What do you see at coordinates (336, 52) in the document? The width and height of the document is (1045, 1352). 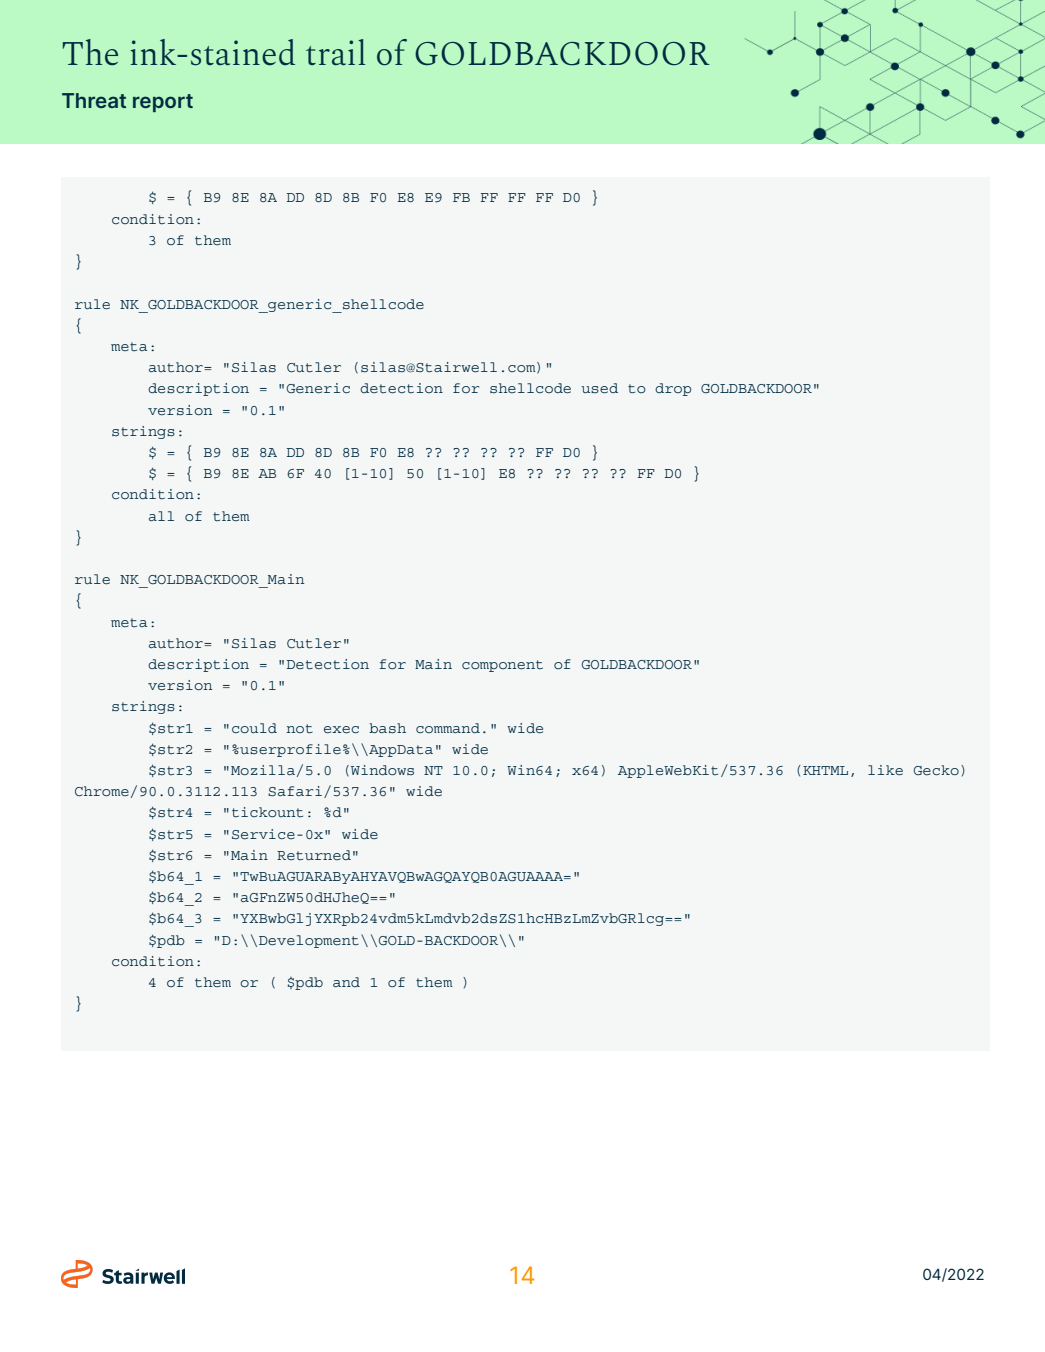 I see `trail` at bounding box center [336, 52].
